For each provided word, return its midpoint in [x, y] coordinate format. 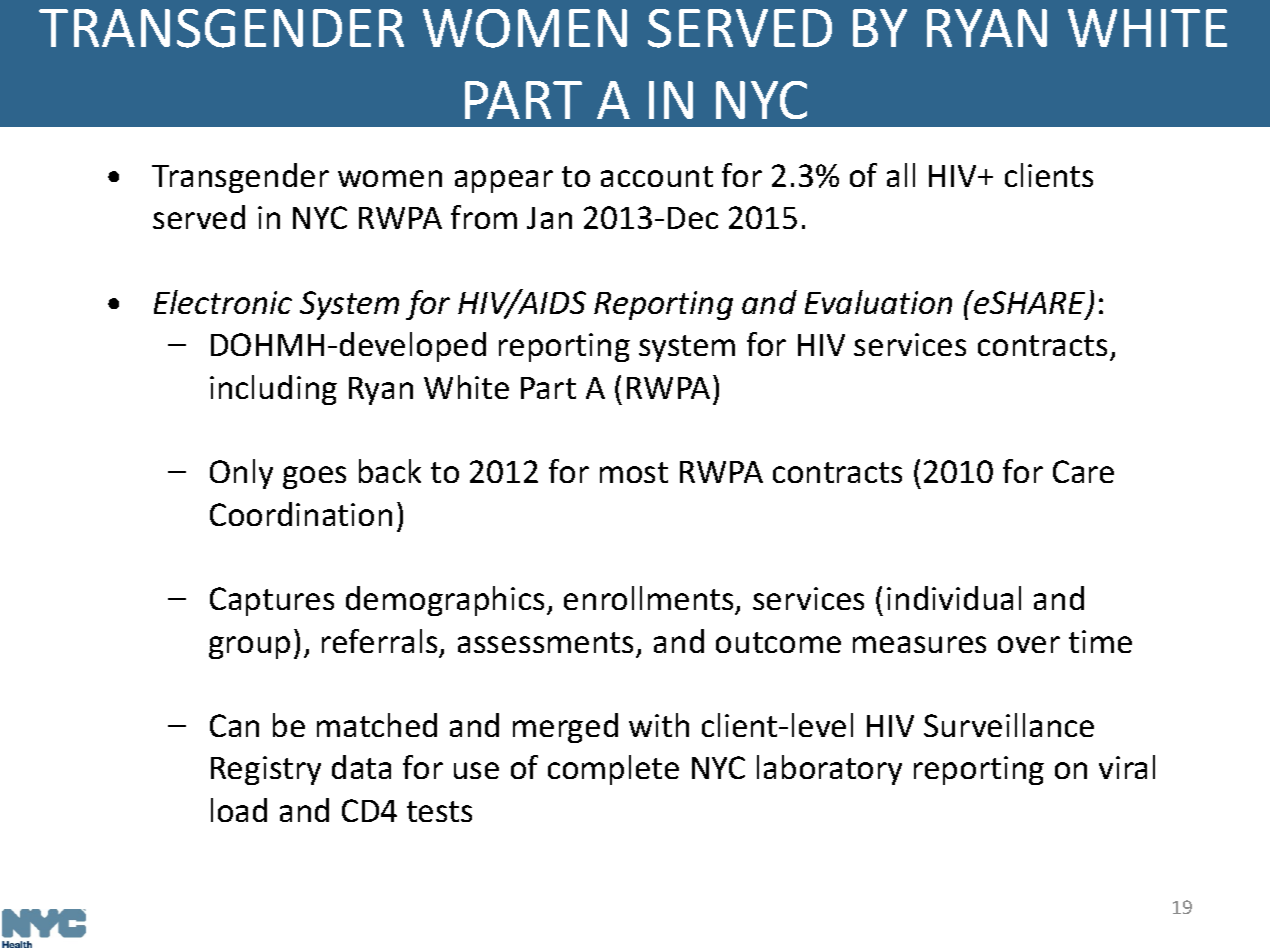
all [901, 175]
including [273, 390]
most [634, 472]
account [657, 176]
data [361, 767]
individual [954, 598]
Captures [272, 601]
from [484, 217]
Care [1083, 471]
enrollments [648, 598]
